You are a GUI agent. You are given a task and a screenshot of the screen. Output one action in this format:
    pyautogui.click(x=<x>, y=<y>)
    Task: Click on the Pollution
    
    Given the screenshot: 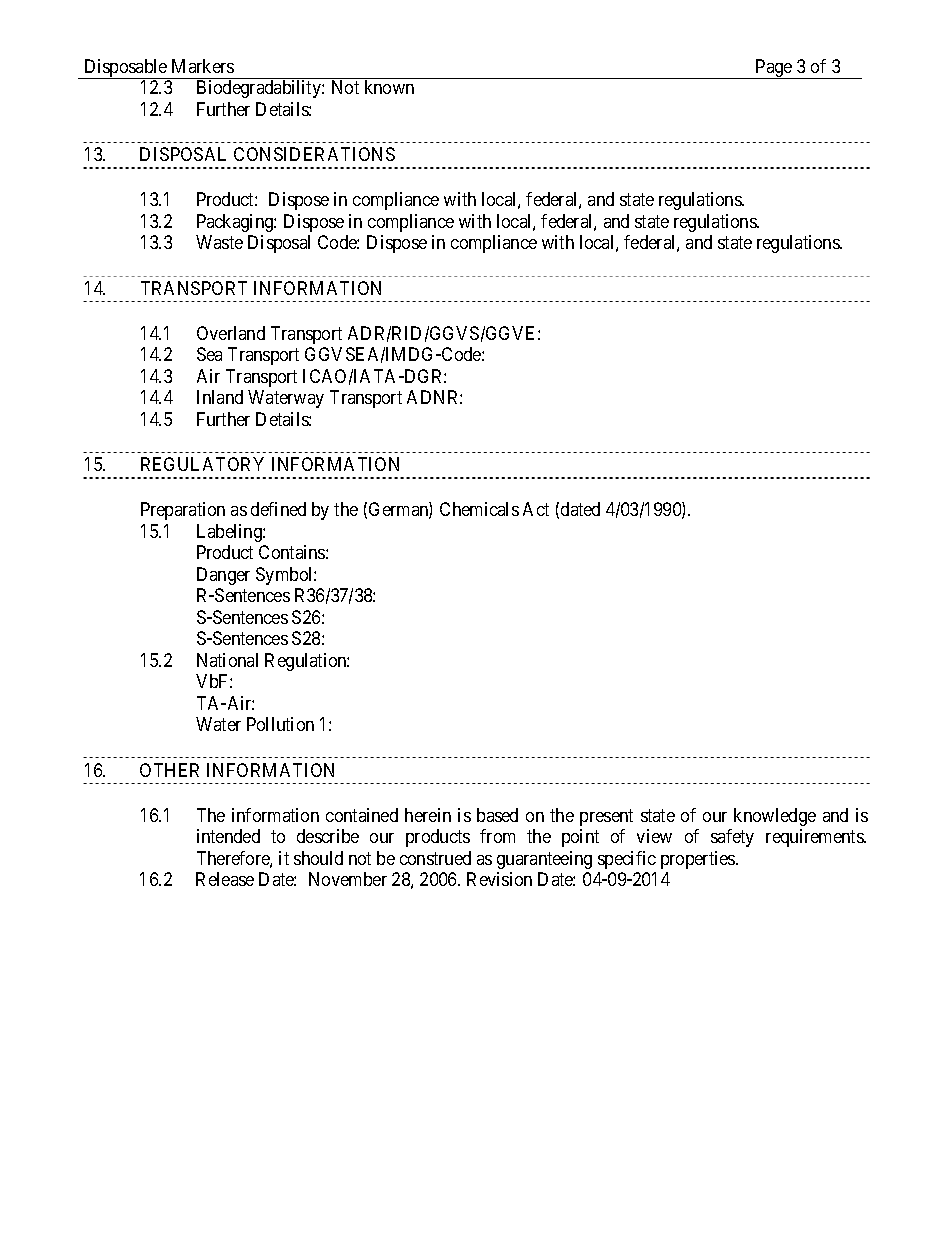 What is the action you would take?
    pyautogui.click(x=280, y=724)
